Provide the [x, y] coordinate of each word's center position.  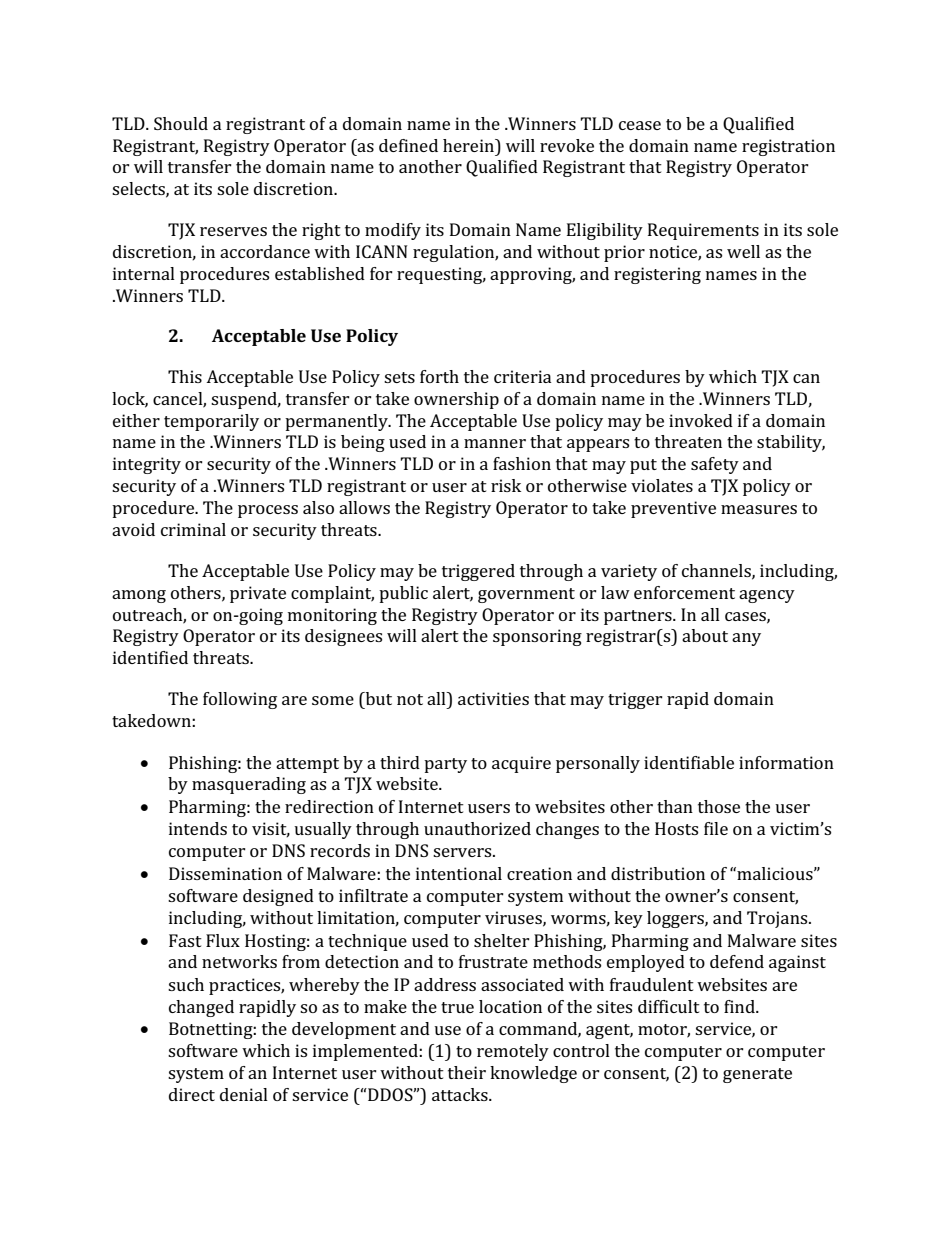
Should [181, 123]
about [705, 635]
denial [244, 1094]
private [258, 594]
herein [470, 145]
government [526, 595]
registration [788, 147]
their [467, 1072]
